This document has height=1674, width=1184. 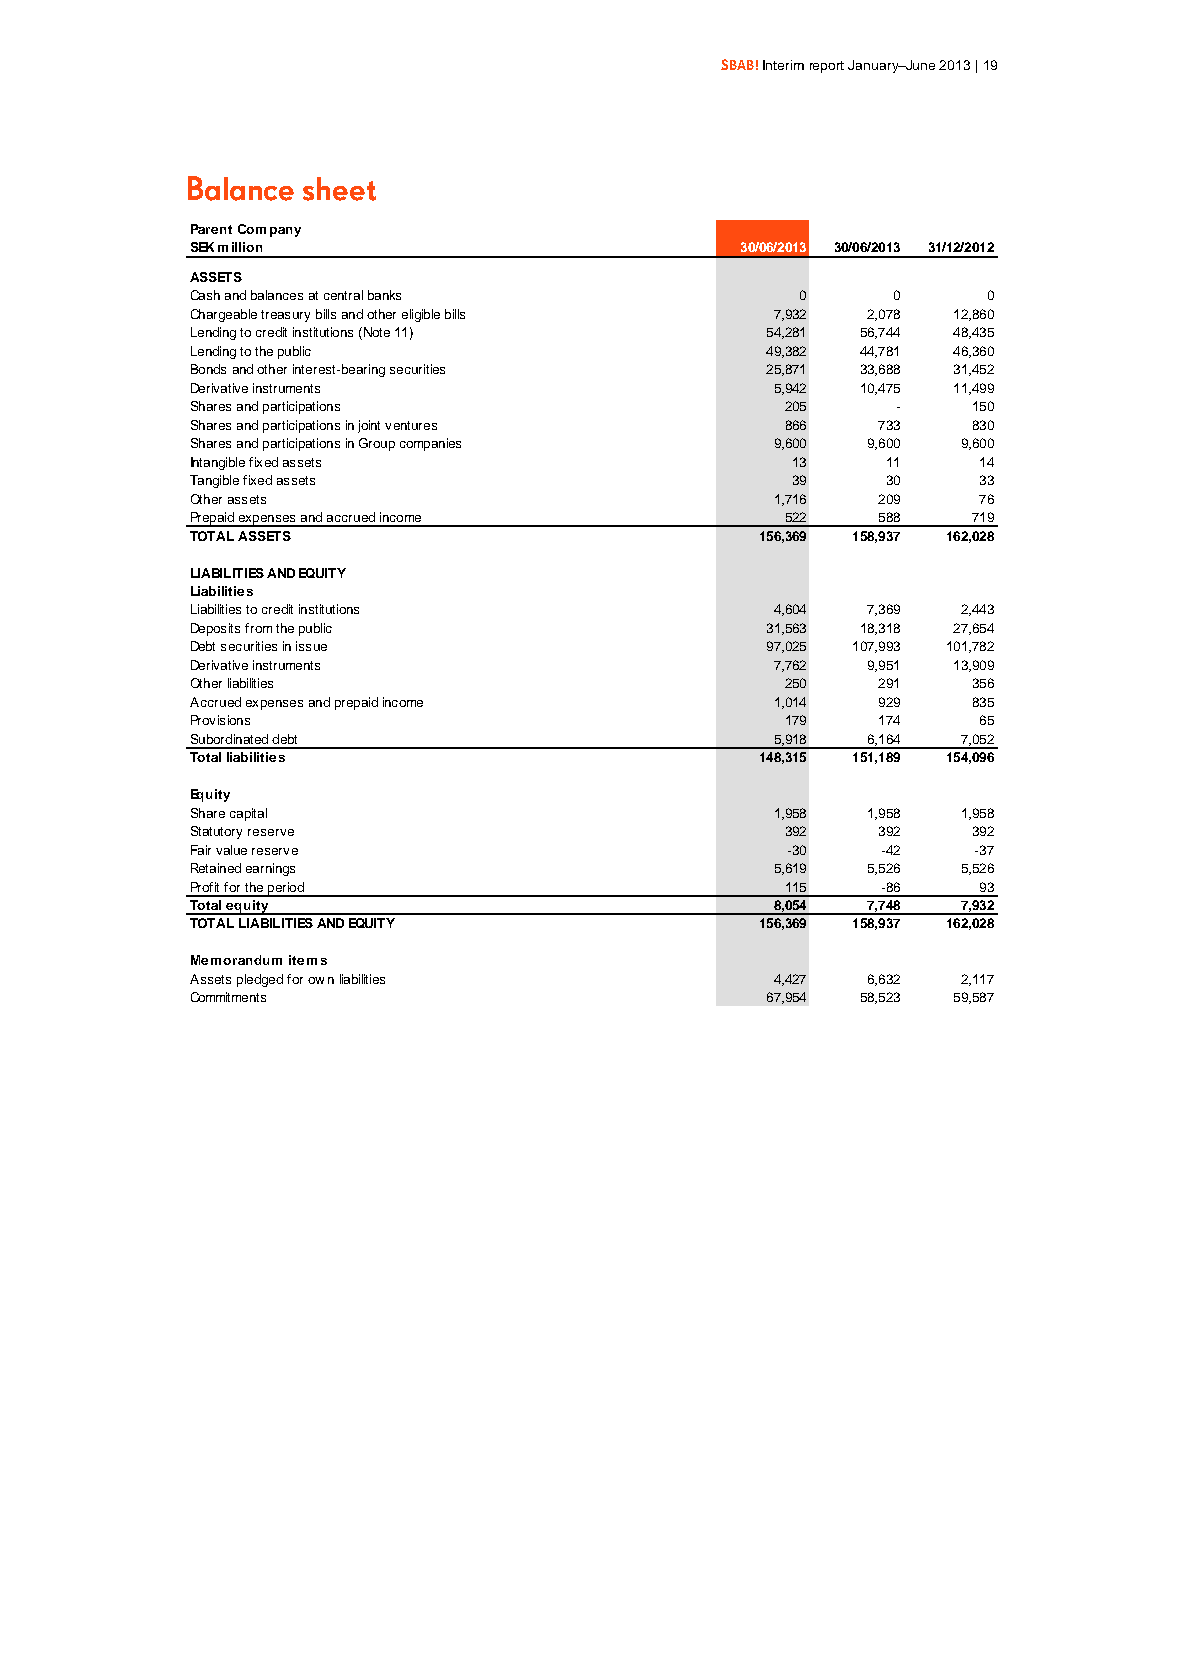 I want to click on companies, so click(x=430, y=444).
